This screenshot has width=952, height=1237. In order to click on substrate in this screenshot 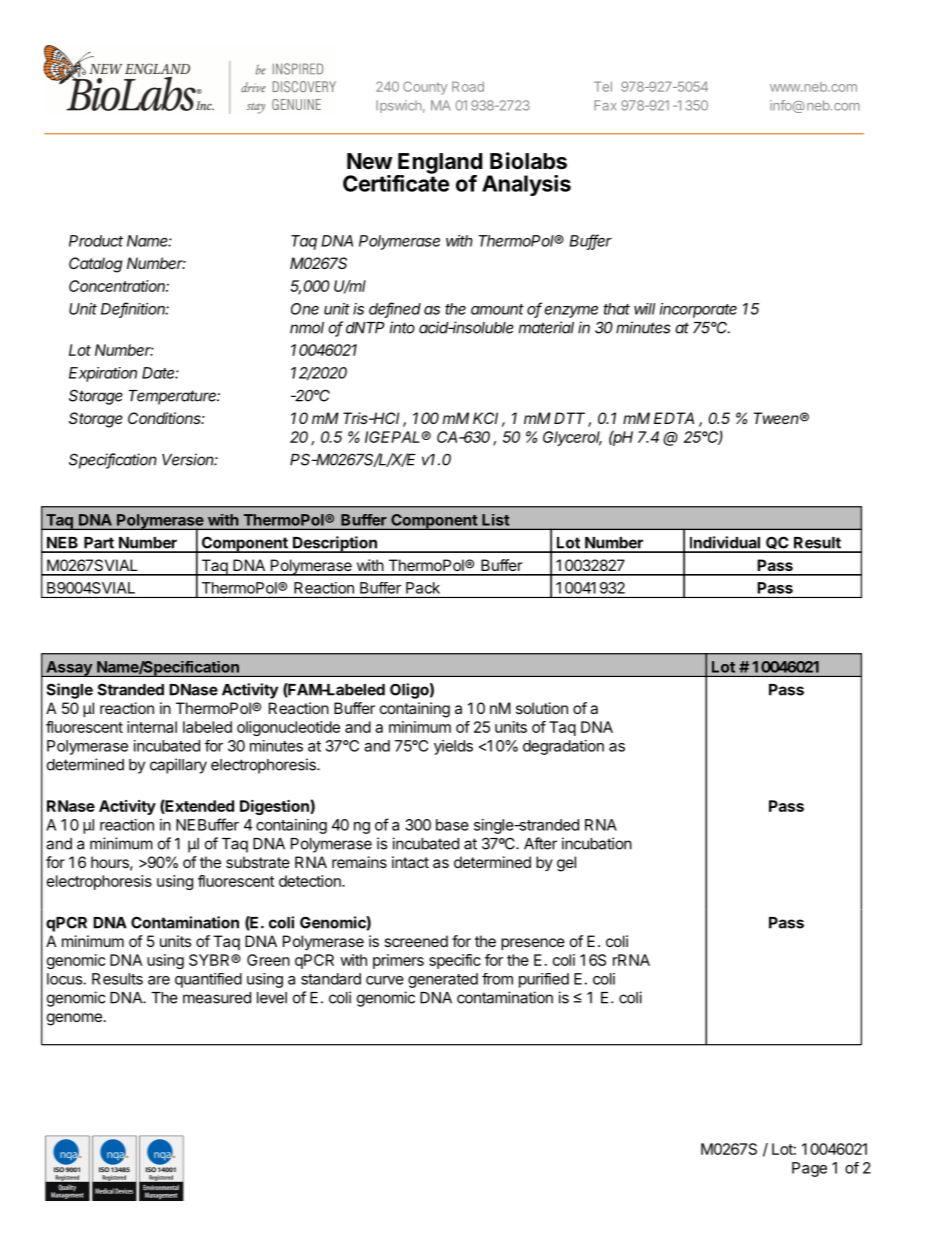, I will do `click(258, 862)`.
